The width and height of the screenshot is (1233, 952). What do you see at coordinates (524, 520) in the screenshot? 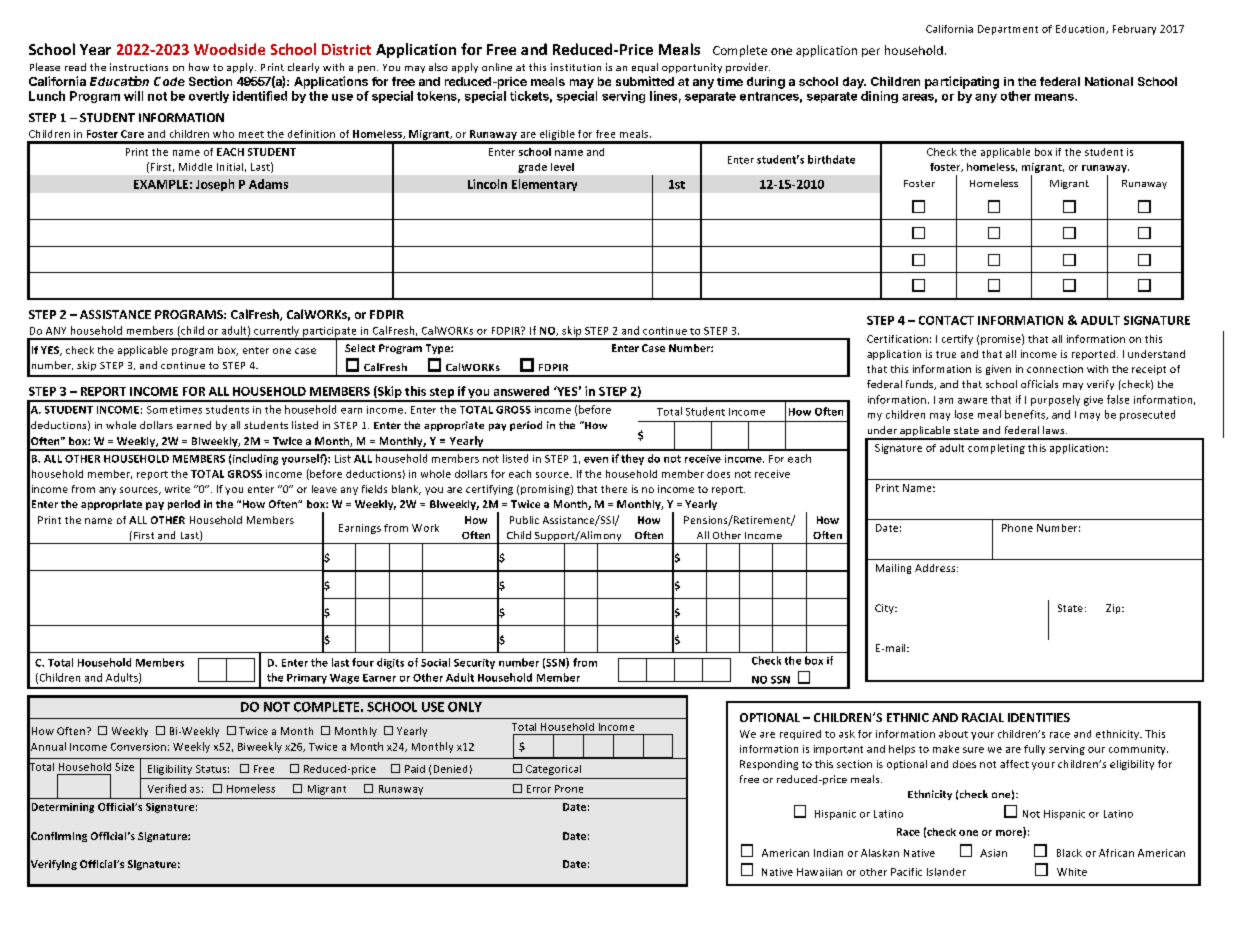
I see `Public` at bounding box center [524, 520].
